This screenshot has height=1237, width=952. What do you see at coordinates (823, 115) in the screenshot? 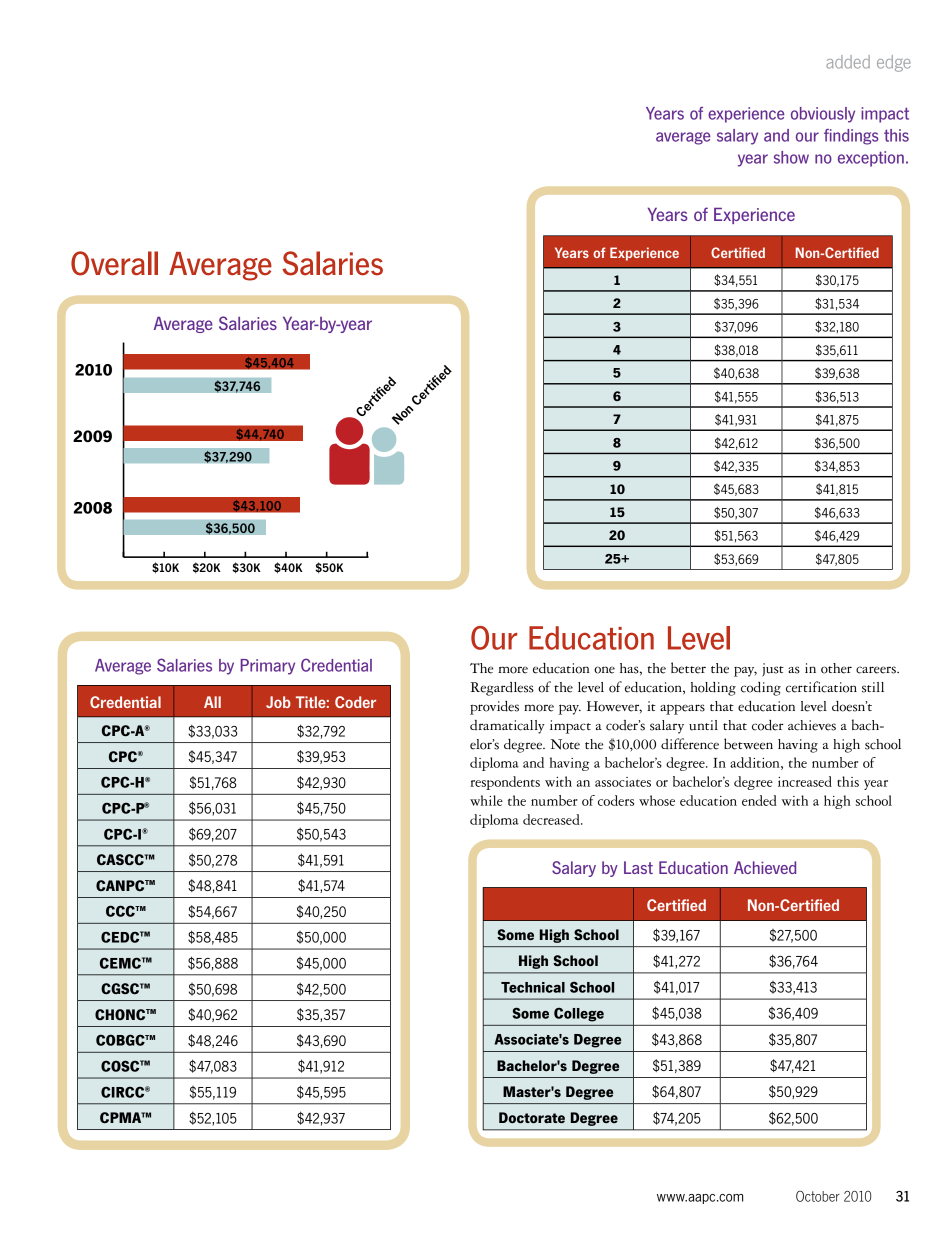
I see `obviously` at bounding box center [823, 115].
